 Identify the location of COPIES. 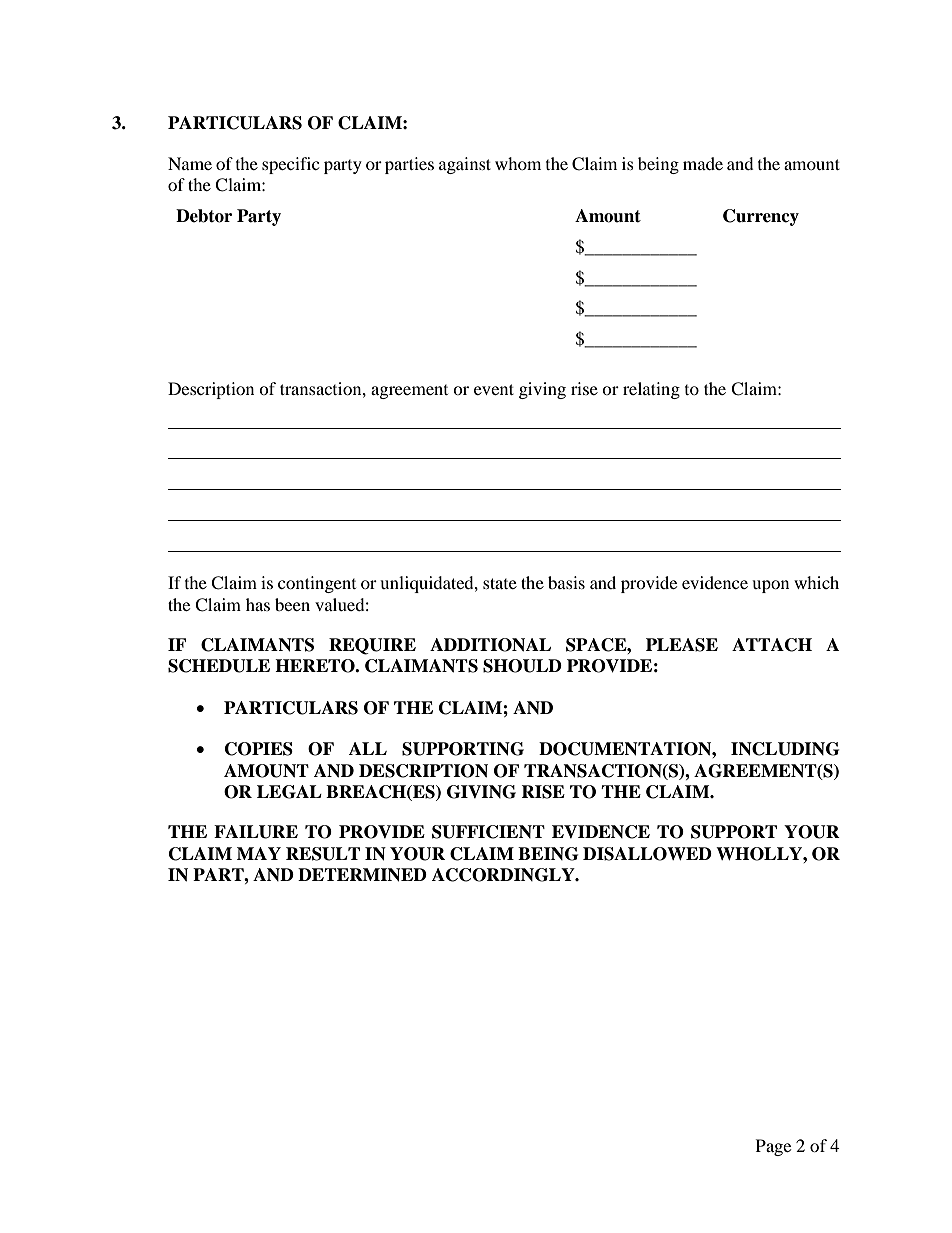
(259, 749).
